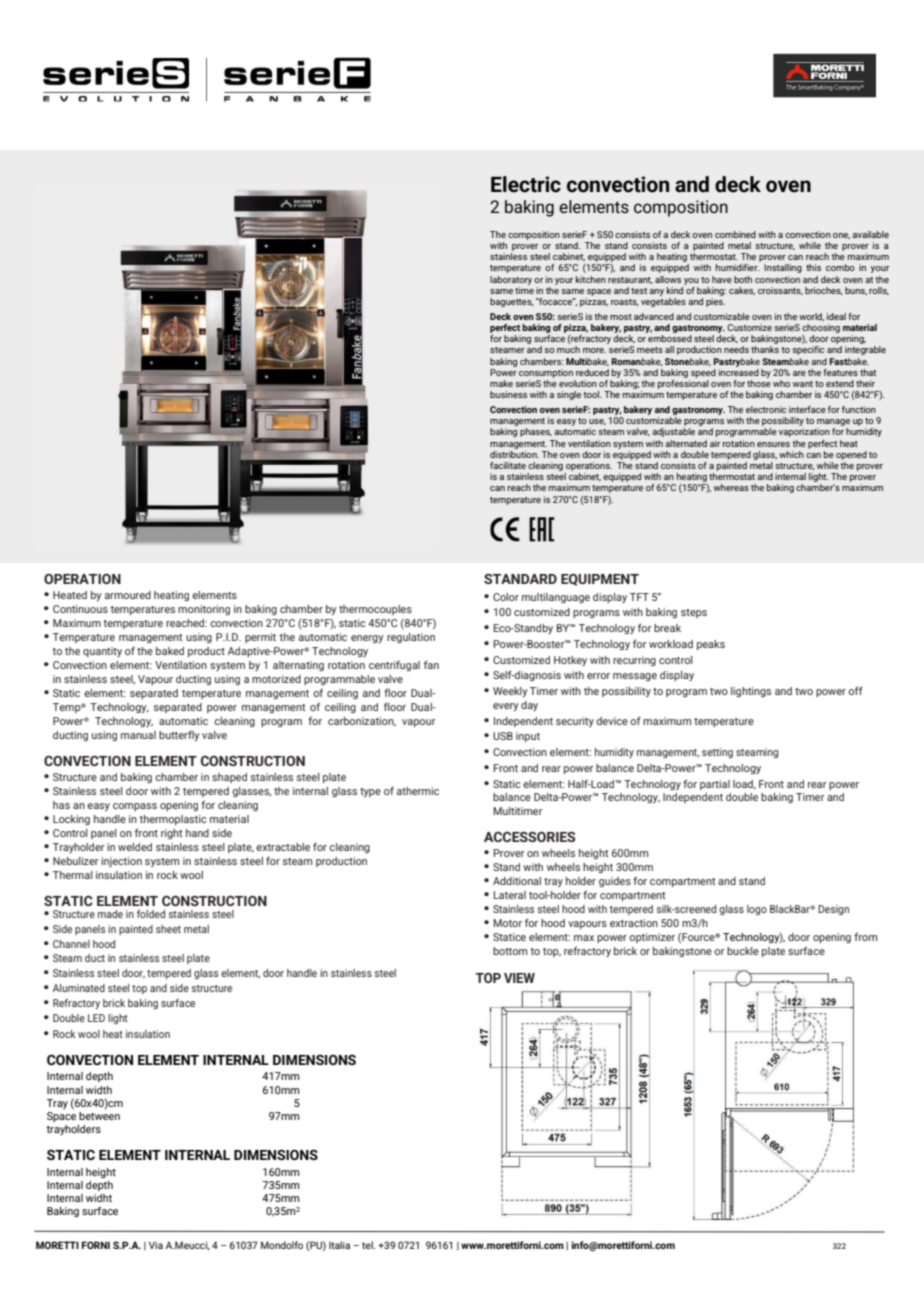  What do you see at coordinates (509, 895) in the image?
I see `Lateral` at bounding box center [509, 895].
